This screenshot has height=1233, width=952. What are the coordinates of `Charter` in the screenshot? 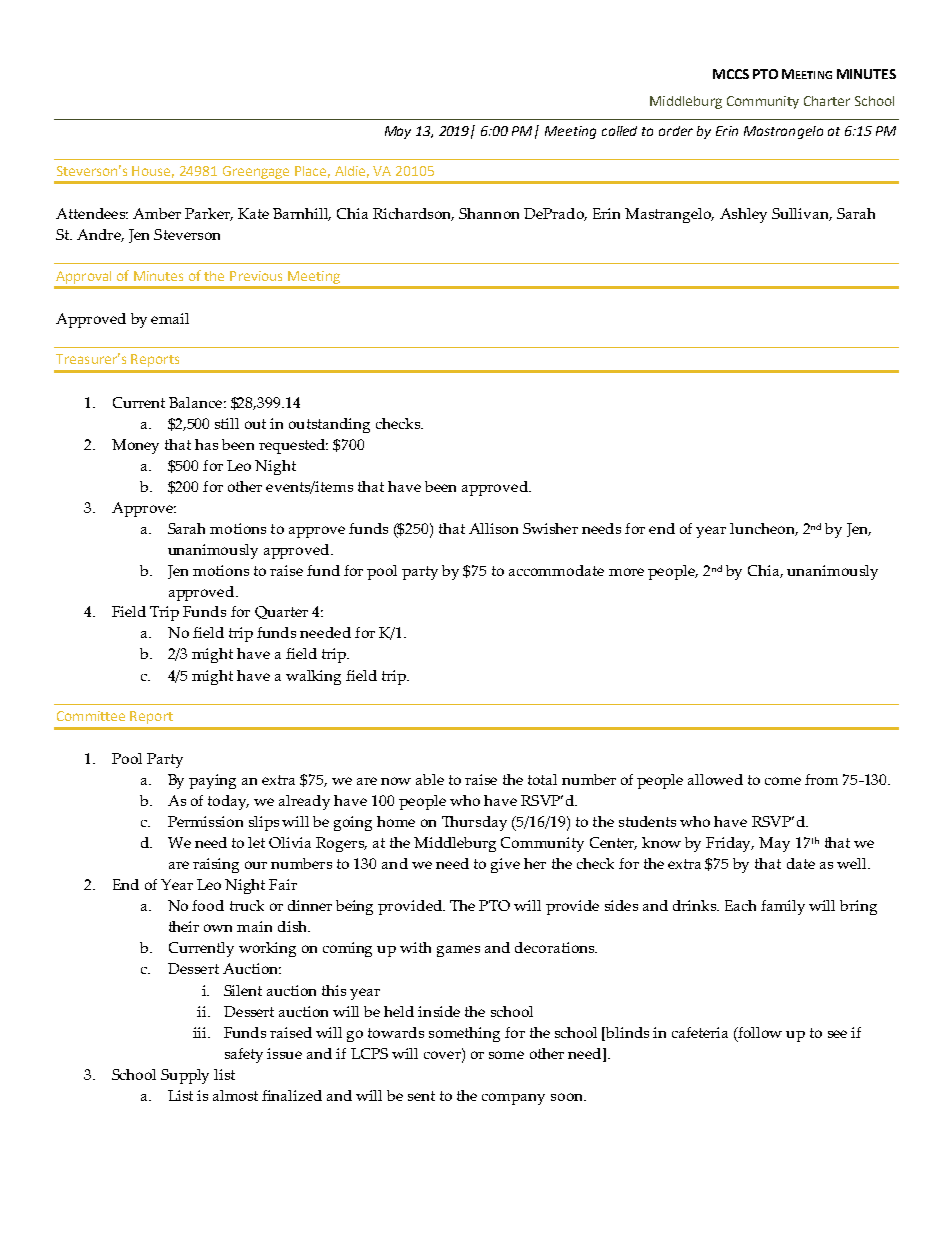 It's located at (827, 101).
